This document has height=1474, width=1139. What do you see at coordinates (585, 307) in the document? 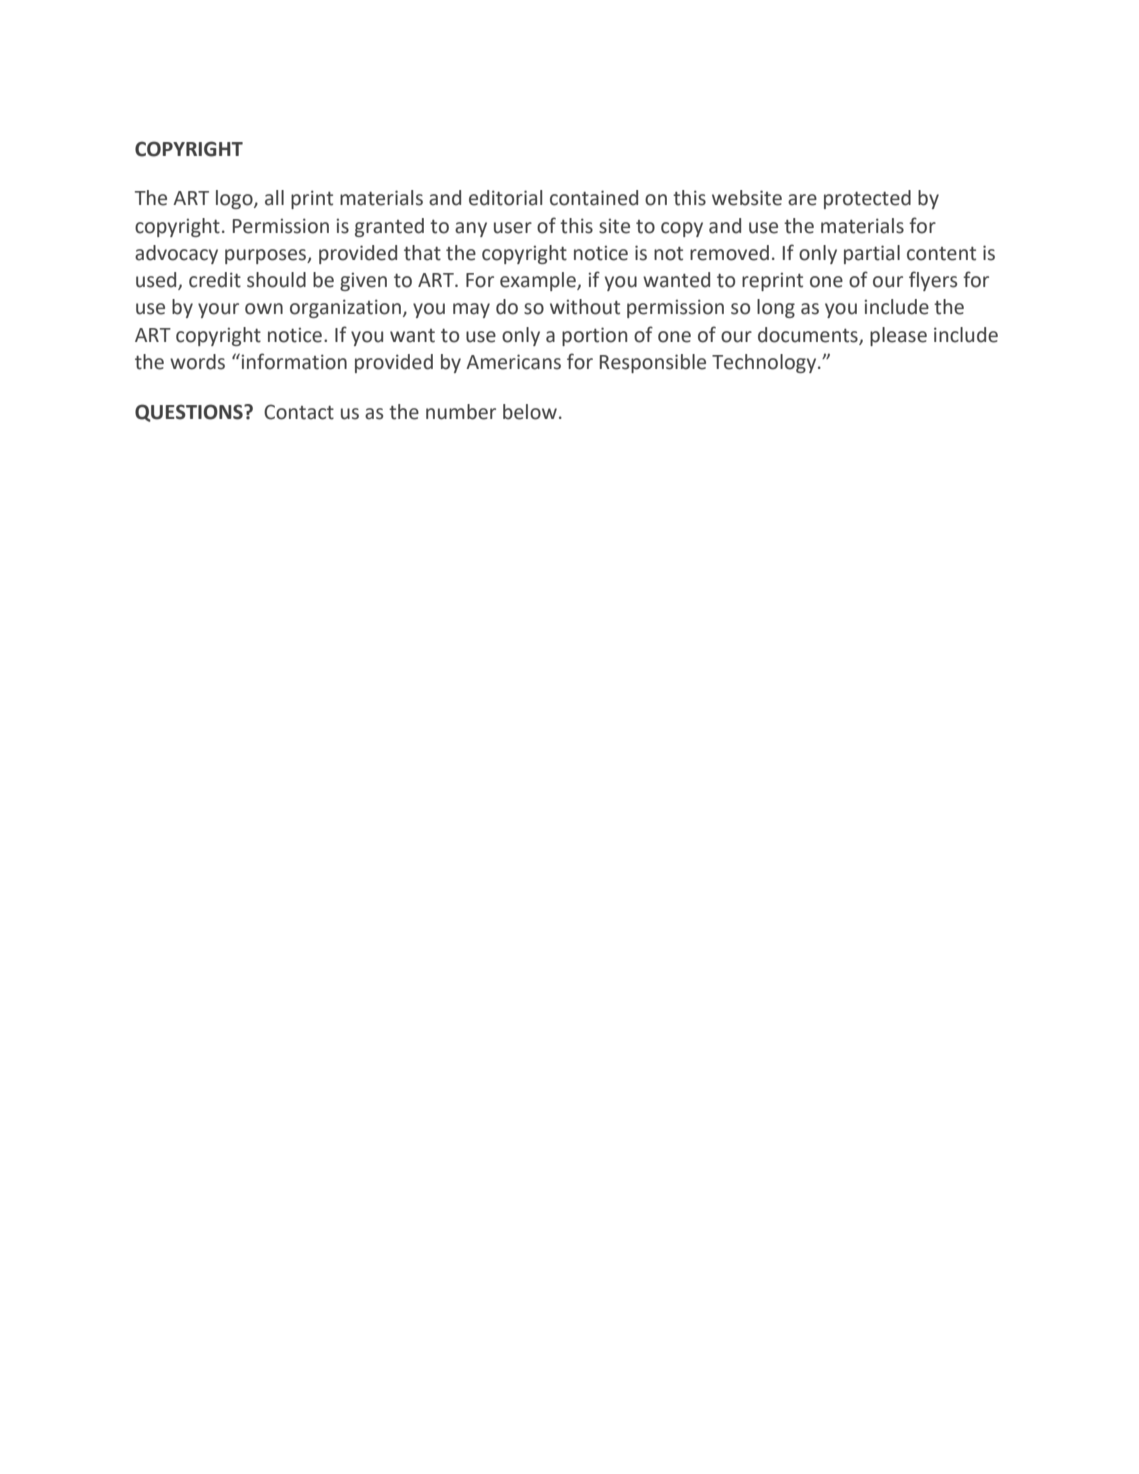
I see `without` at bounding box center [585, 307].
